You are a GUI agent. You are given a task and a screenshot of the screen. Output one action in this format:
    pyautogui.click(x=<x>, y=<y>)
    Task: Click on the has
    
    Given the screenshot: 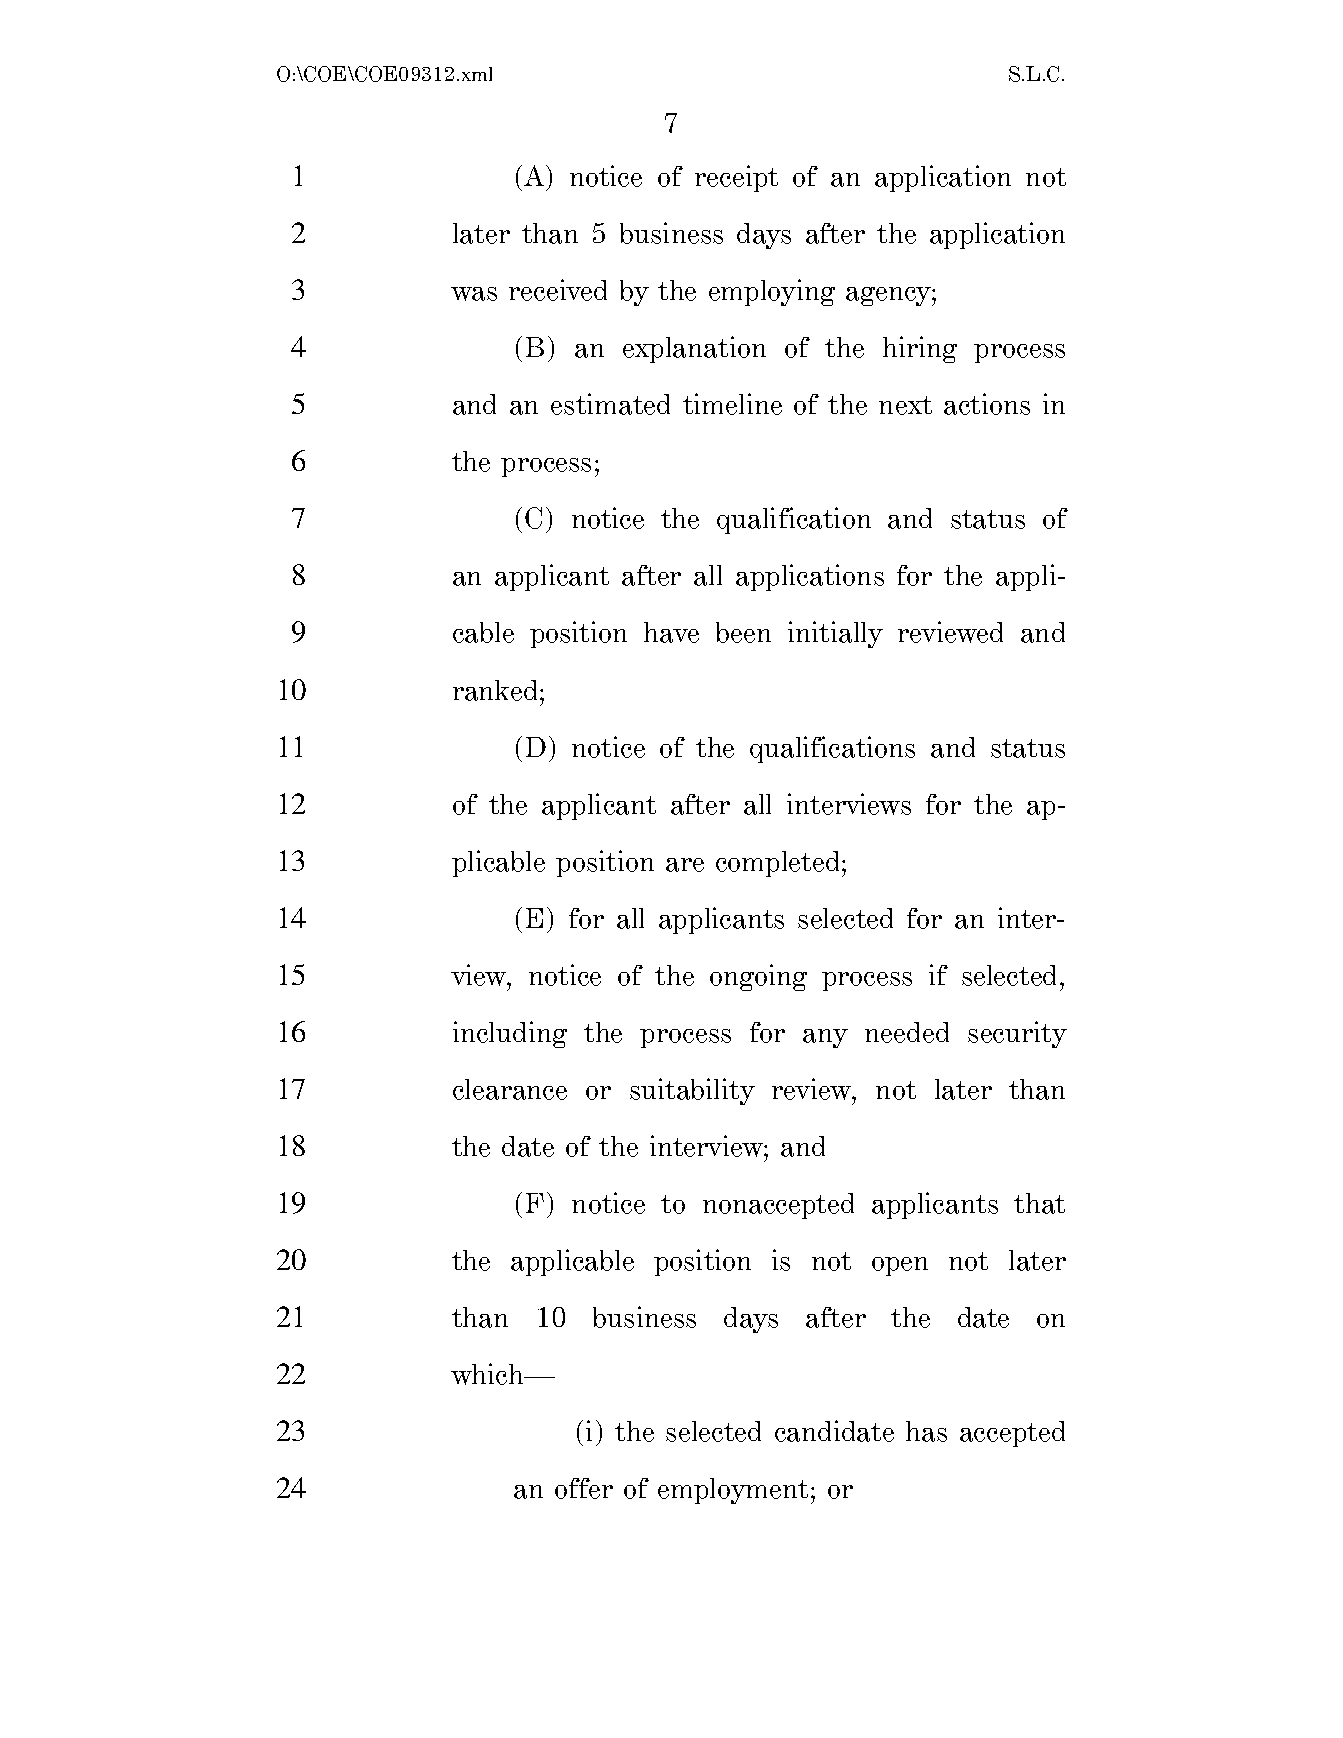 What is the action you would take?
    pyautogui.click(x=926, y=1431)
